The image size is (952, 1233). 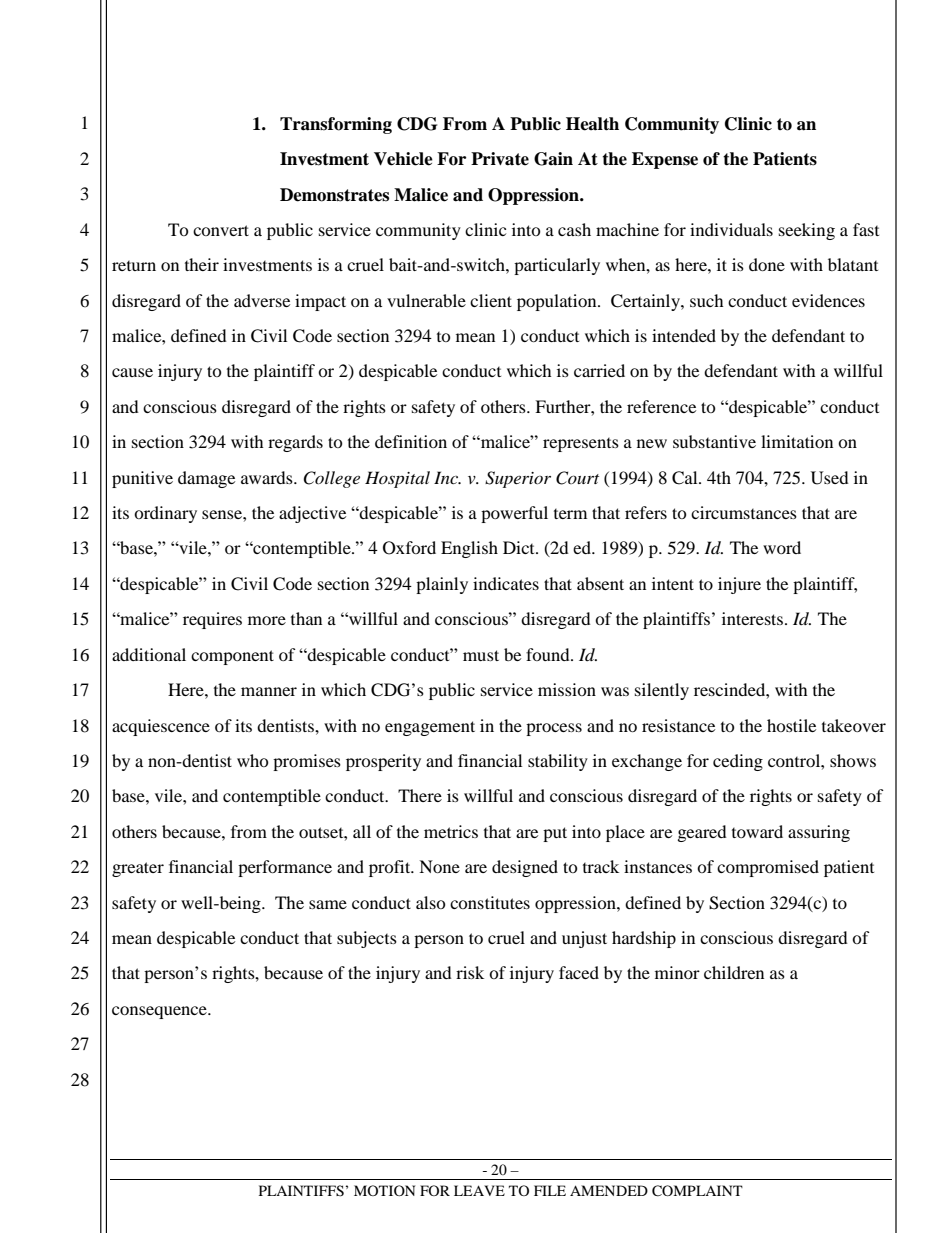 I want to click on interests, so click(x=752, y=618).
